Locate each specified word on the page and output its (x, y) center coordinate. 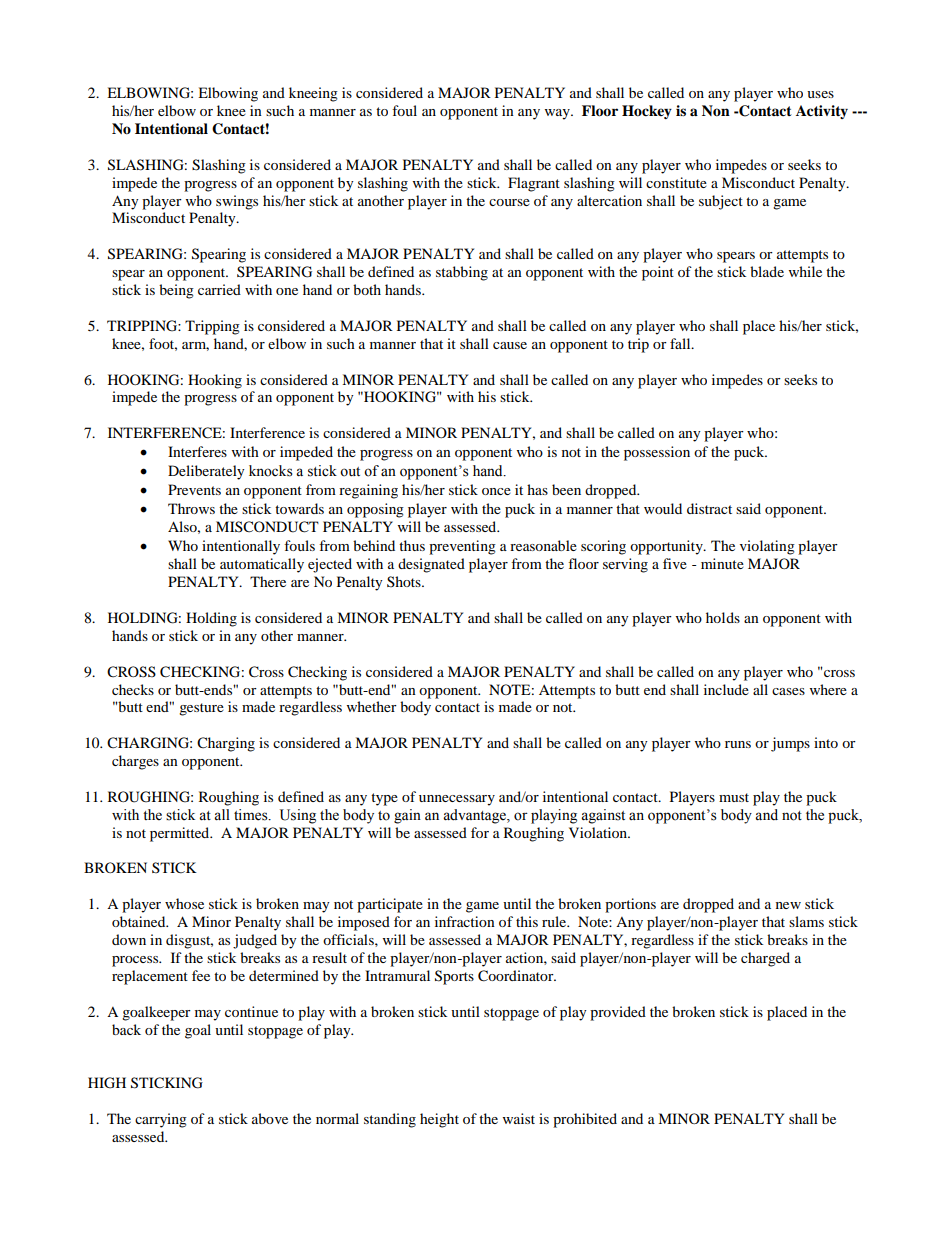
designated (431, 565)
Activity (822, 112)
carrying (161, 1120)
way (558, 114)
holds (723, 617)
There (268, 581)
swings (237, 202)
